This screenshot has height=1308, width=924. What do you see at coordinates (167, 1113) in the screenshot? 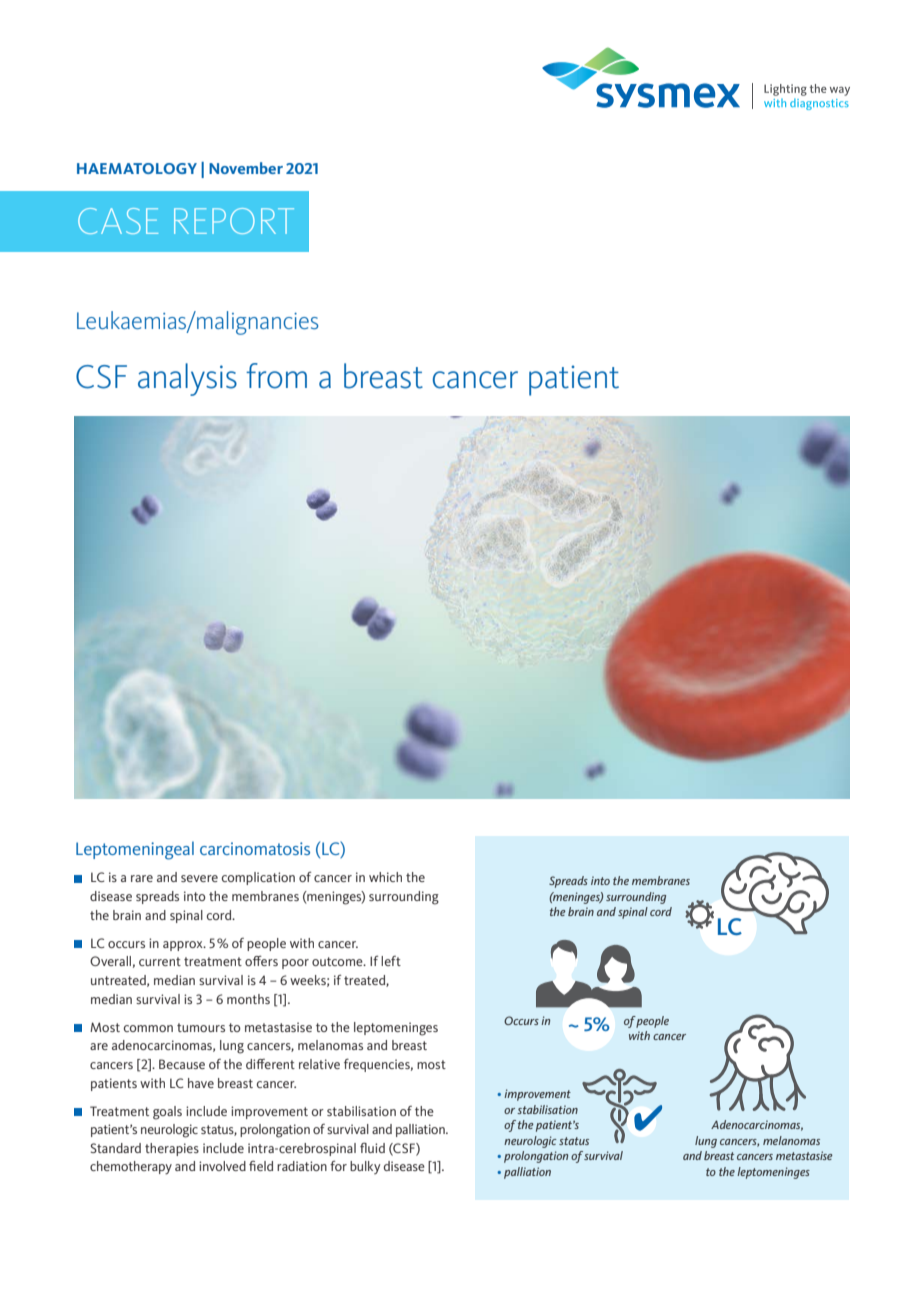
I see `goals` at bounding box center [167, 1113].
